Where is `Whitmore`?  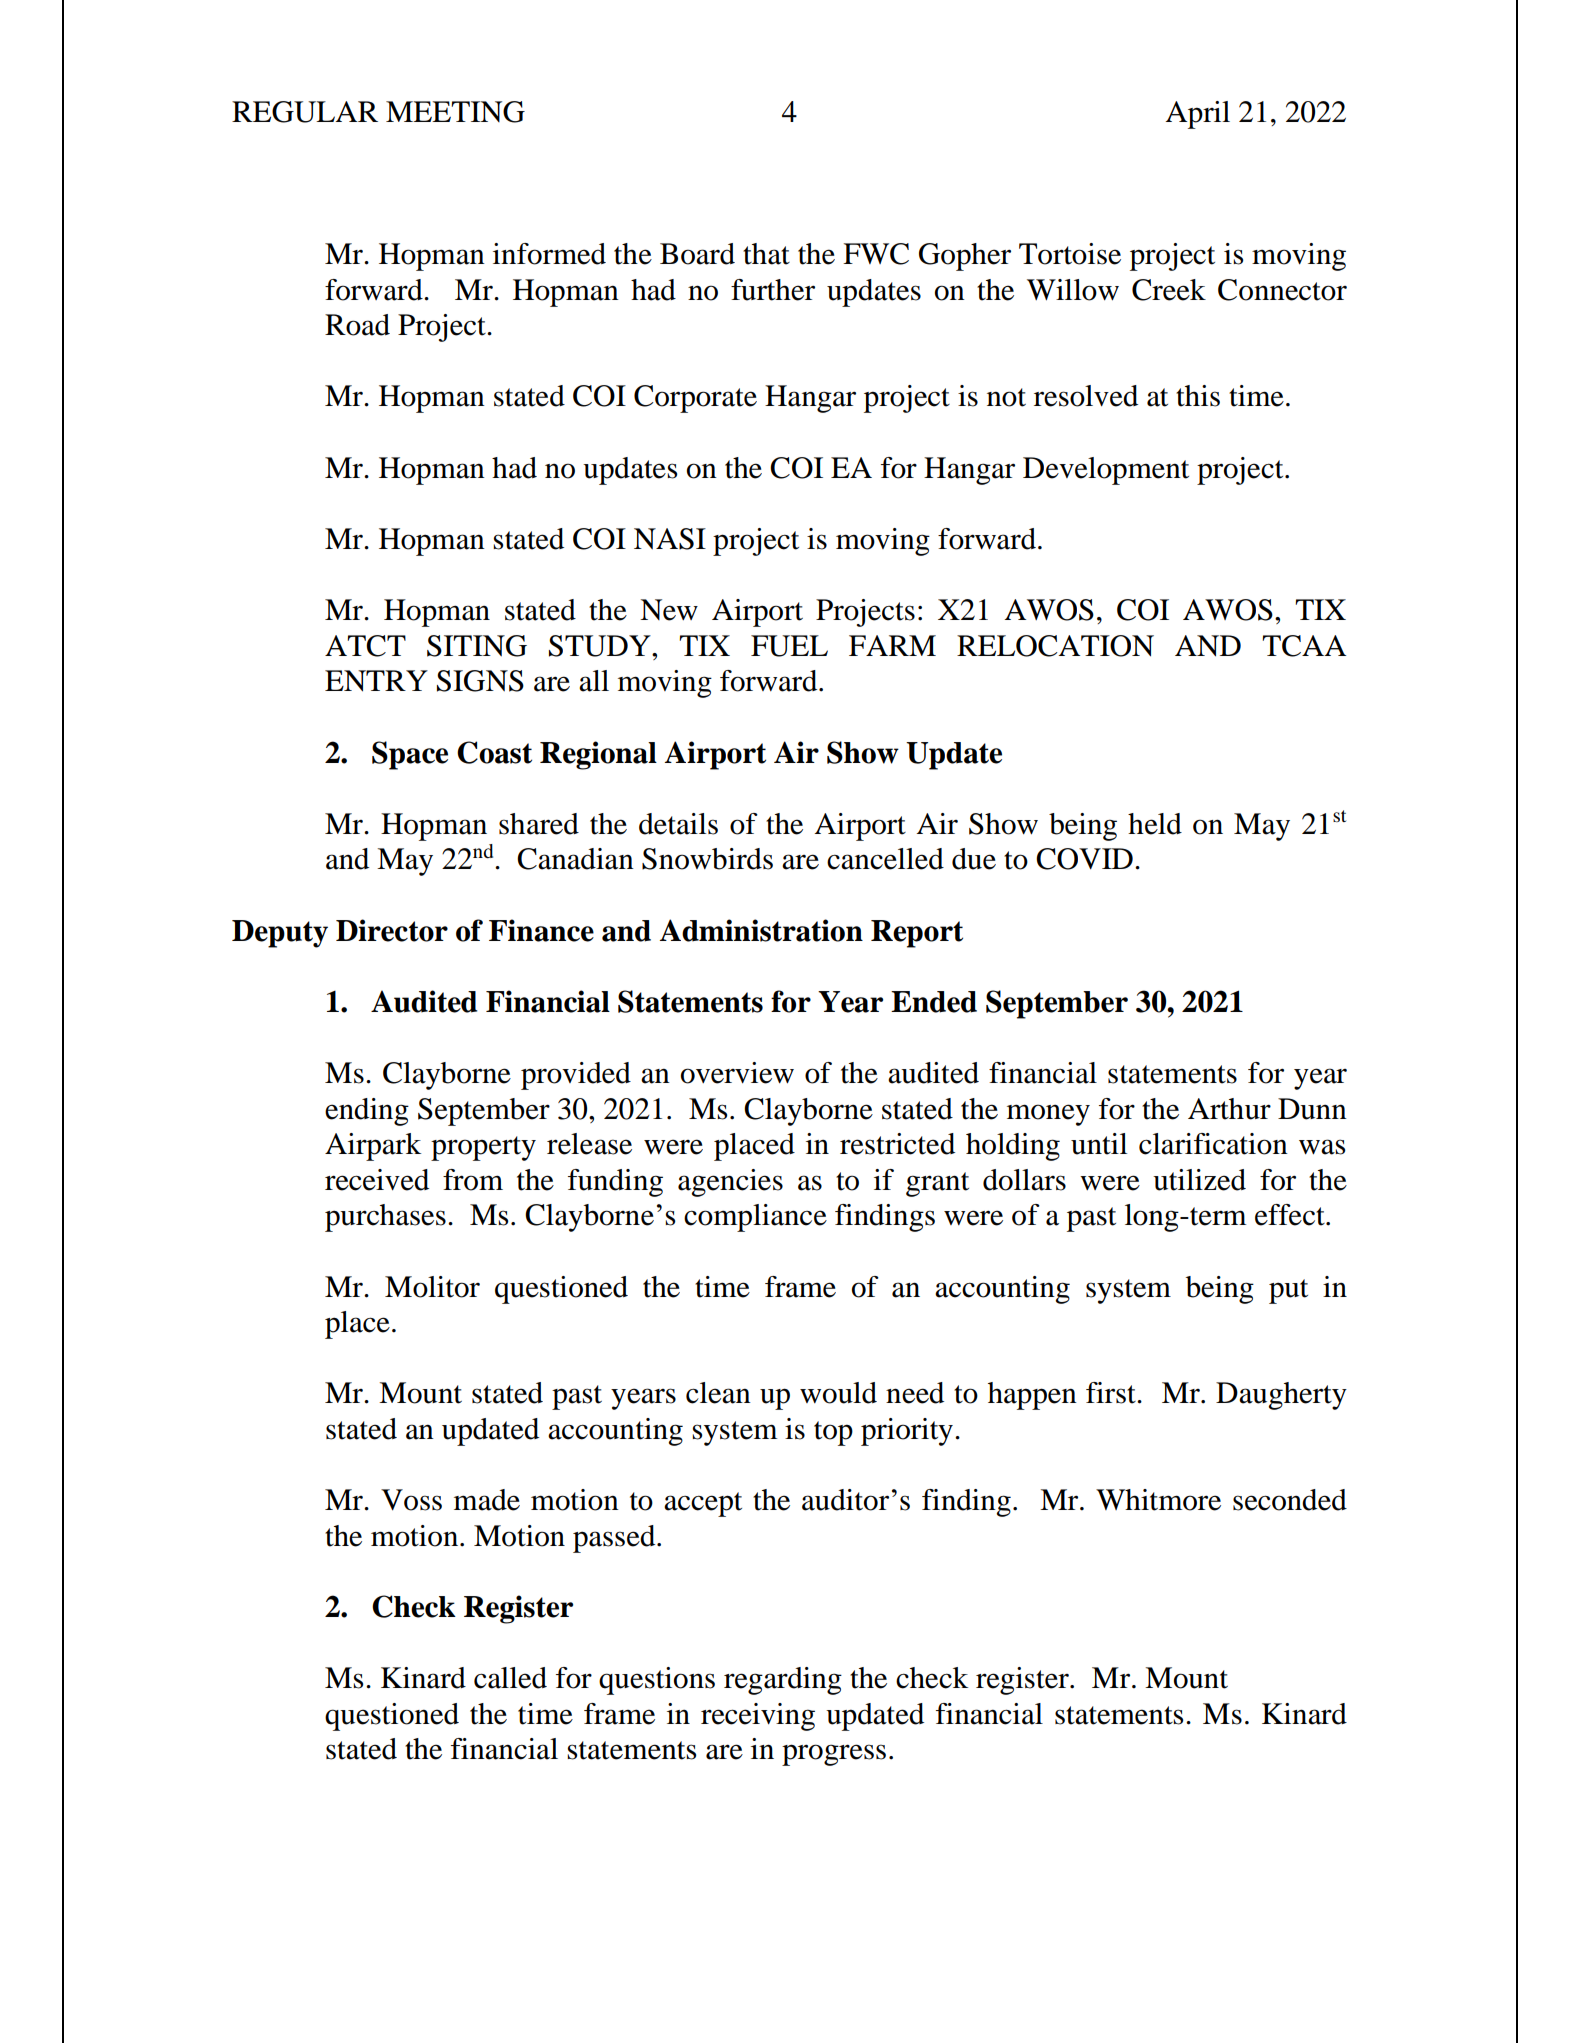 Whitmore is located at coordinates (1158, 1500).
